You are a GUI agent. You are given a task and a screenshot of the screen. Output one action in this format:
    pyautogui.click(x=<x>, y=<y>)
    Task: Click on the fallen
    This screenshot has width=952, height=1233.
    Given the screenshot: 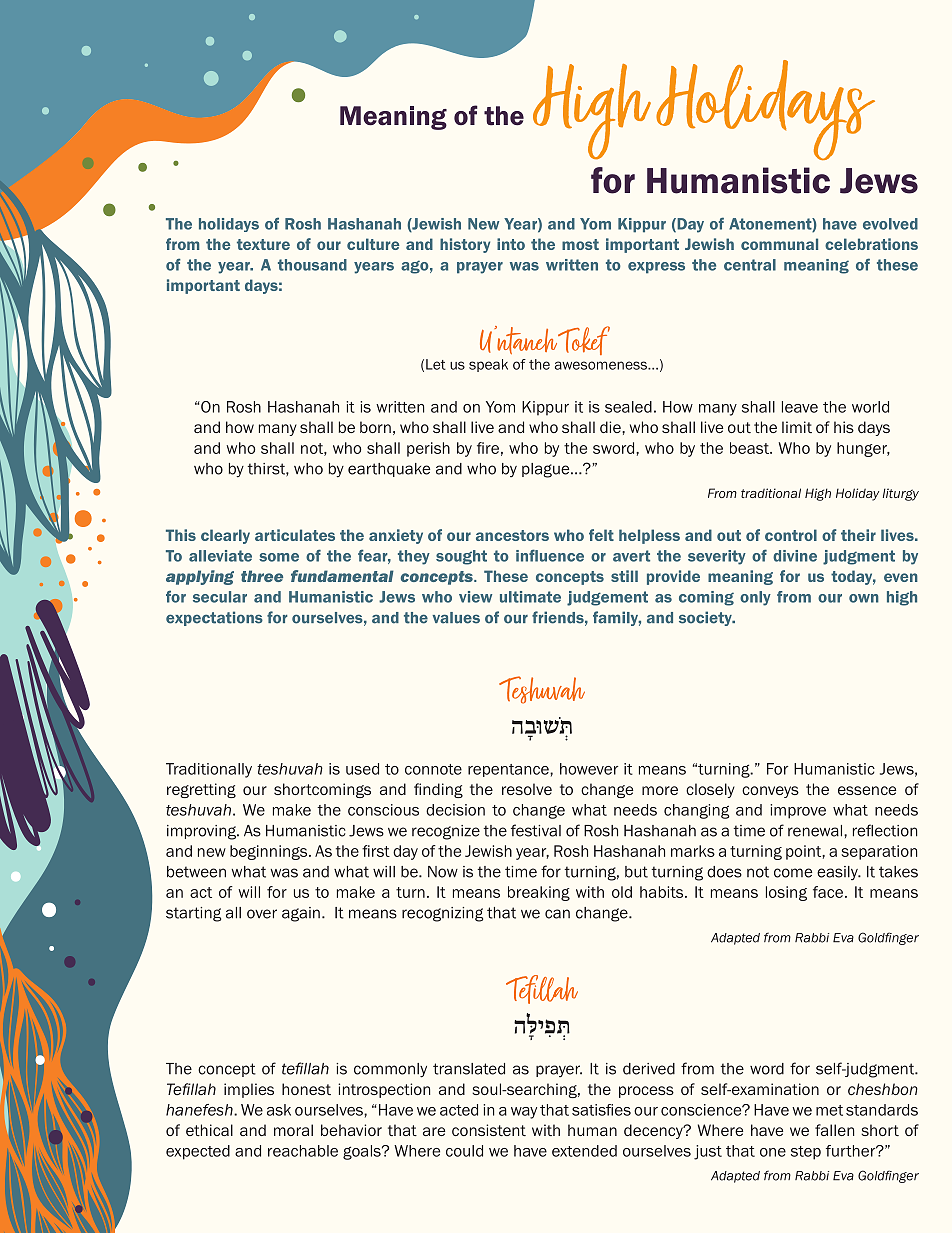 What is the action you would take?
    pyautogui.click(x=834, y=1130)
